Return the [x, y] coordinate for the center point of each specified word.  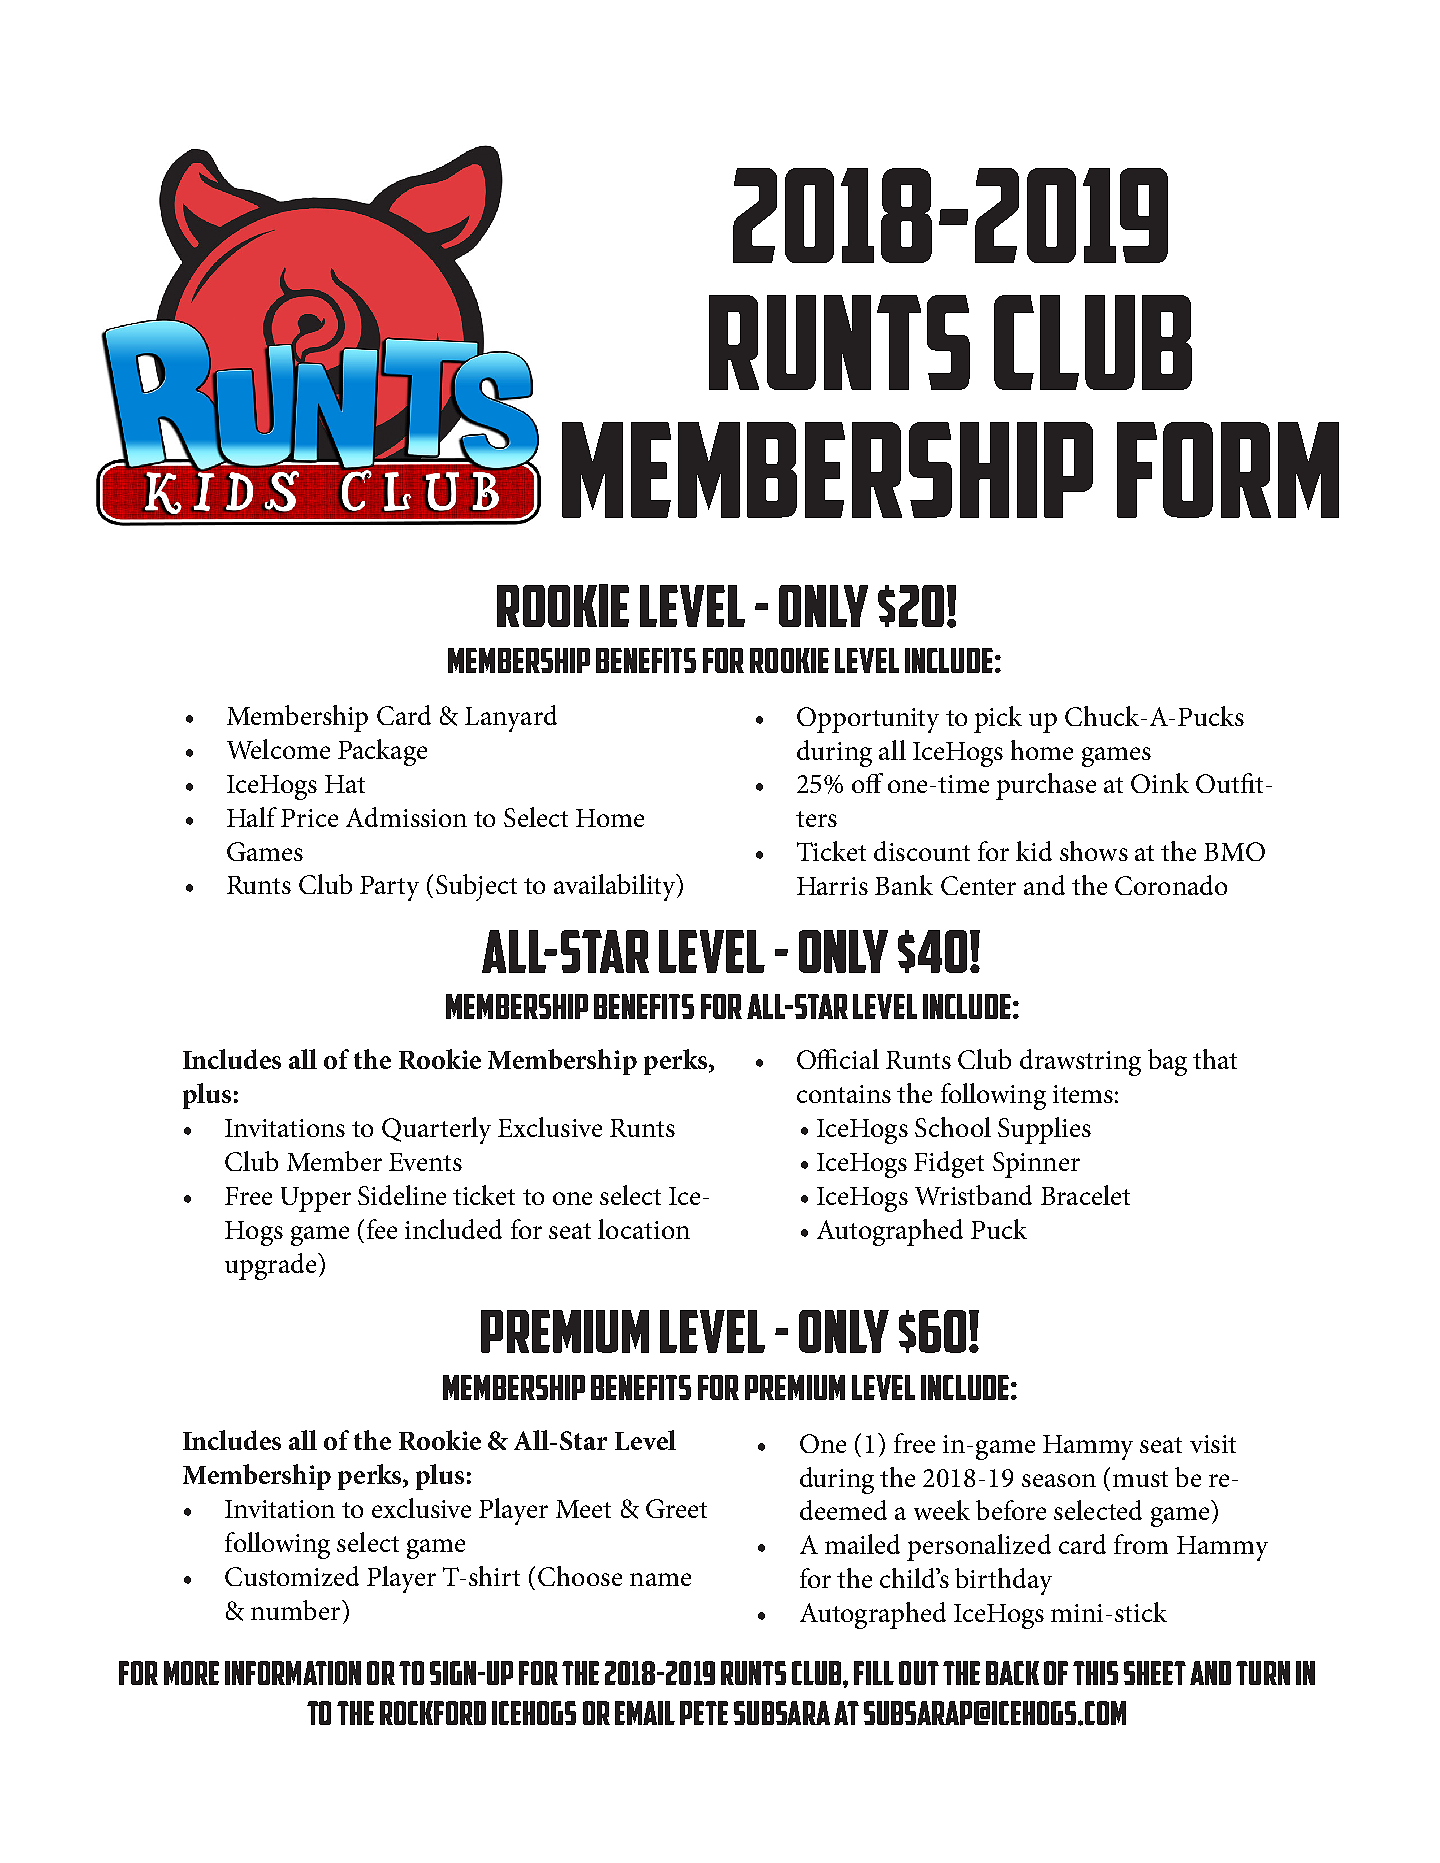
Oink [1160, 783]
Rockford [433, 1713]
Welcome [278, 749]
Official [838, 1059]
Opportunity [868, 720]
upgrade [272, 1266]
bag [1167, 1062]
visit [1213, 1444]
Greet [676, 1508]
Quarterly [436, 1130]
